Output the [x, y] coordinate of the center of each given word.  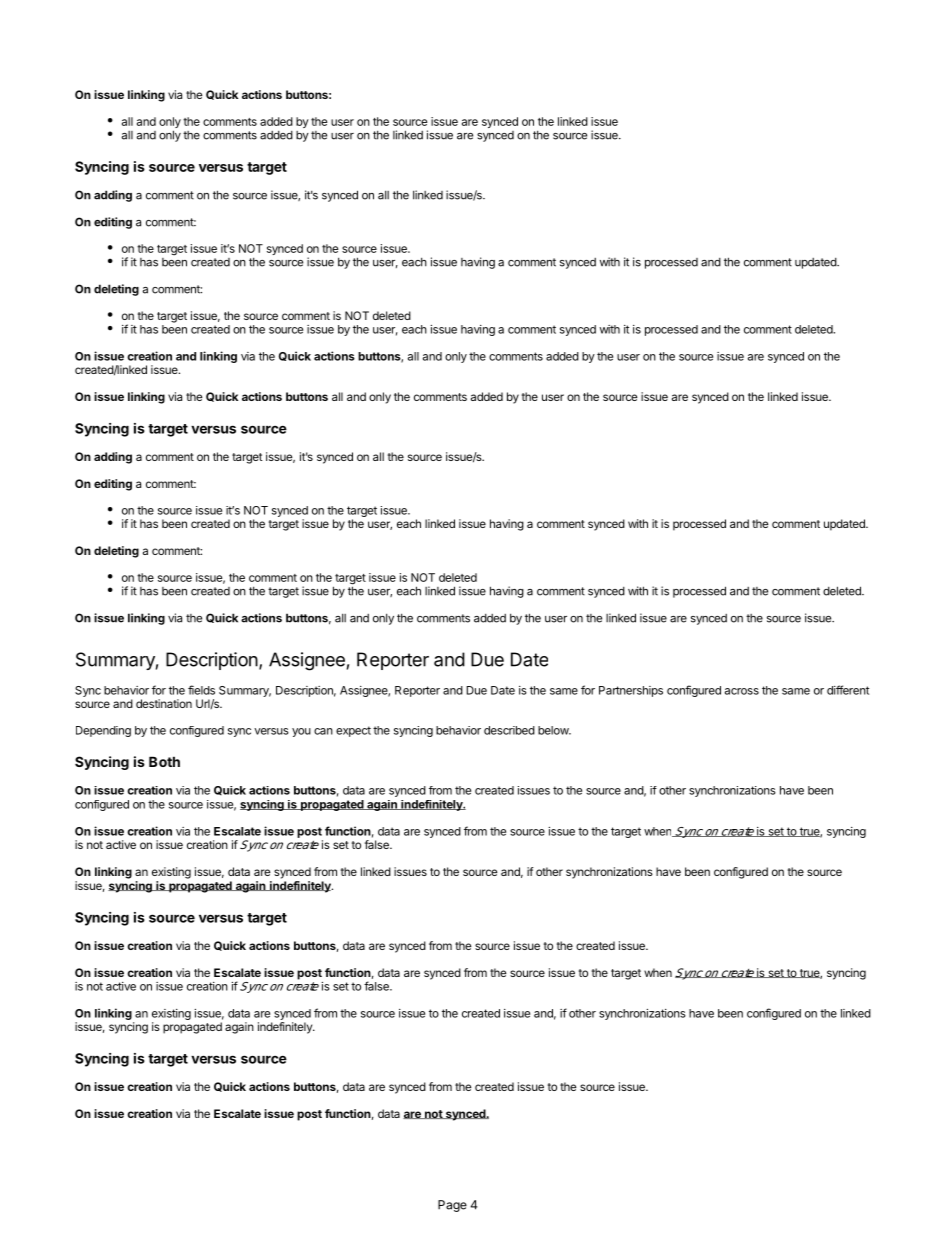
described [509, 730]
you [301, 732]
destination [164, 703]
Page [452, 1206]
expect [353, 731]
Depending [103, 731]
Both [164, 761]
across [742, 691]
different [848, 690]
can [323, 731]
